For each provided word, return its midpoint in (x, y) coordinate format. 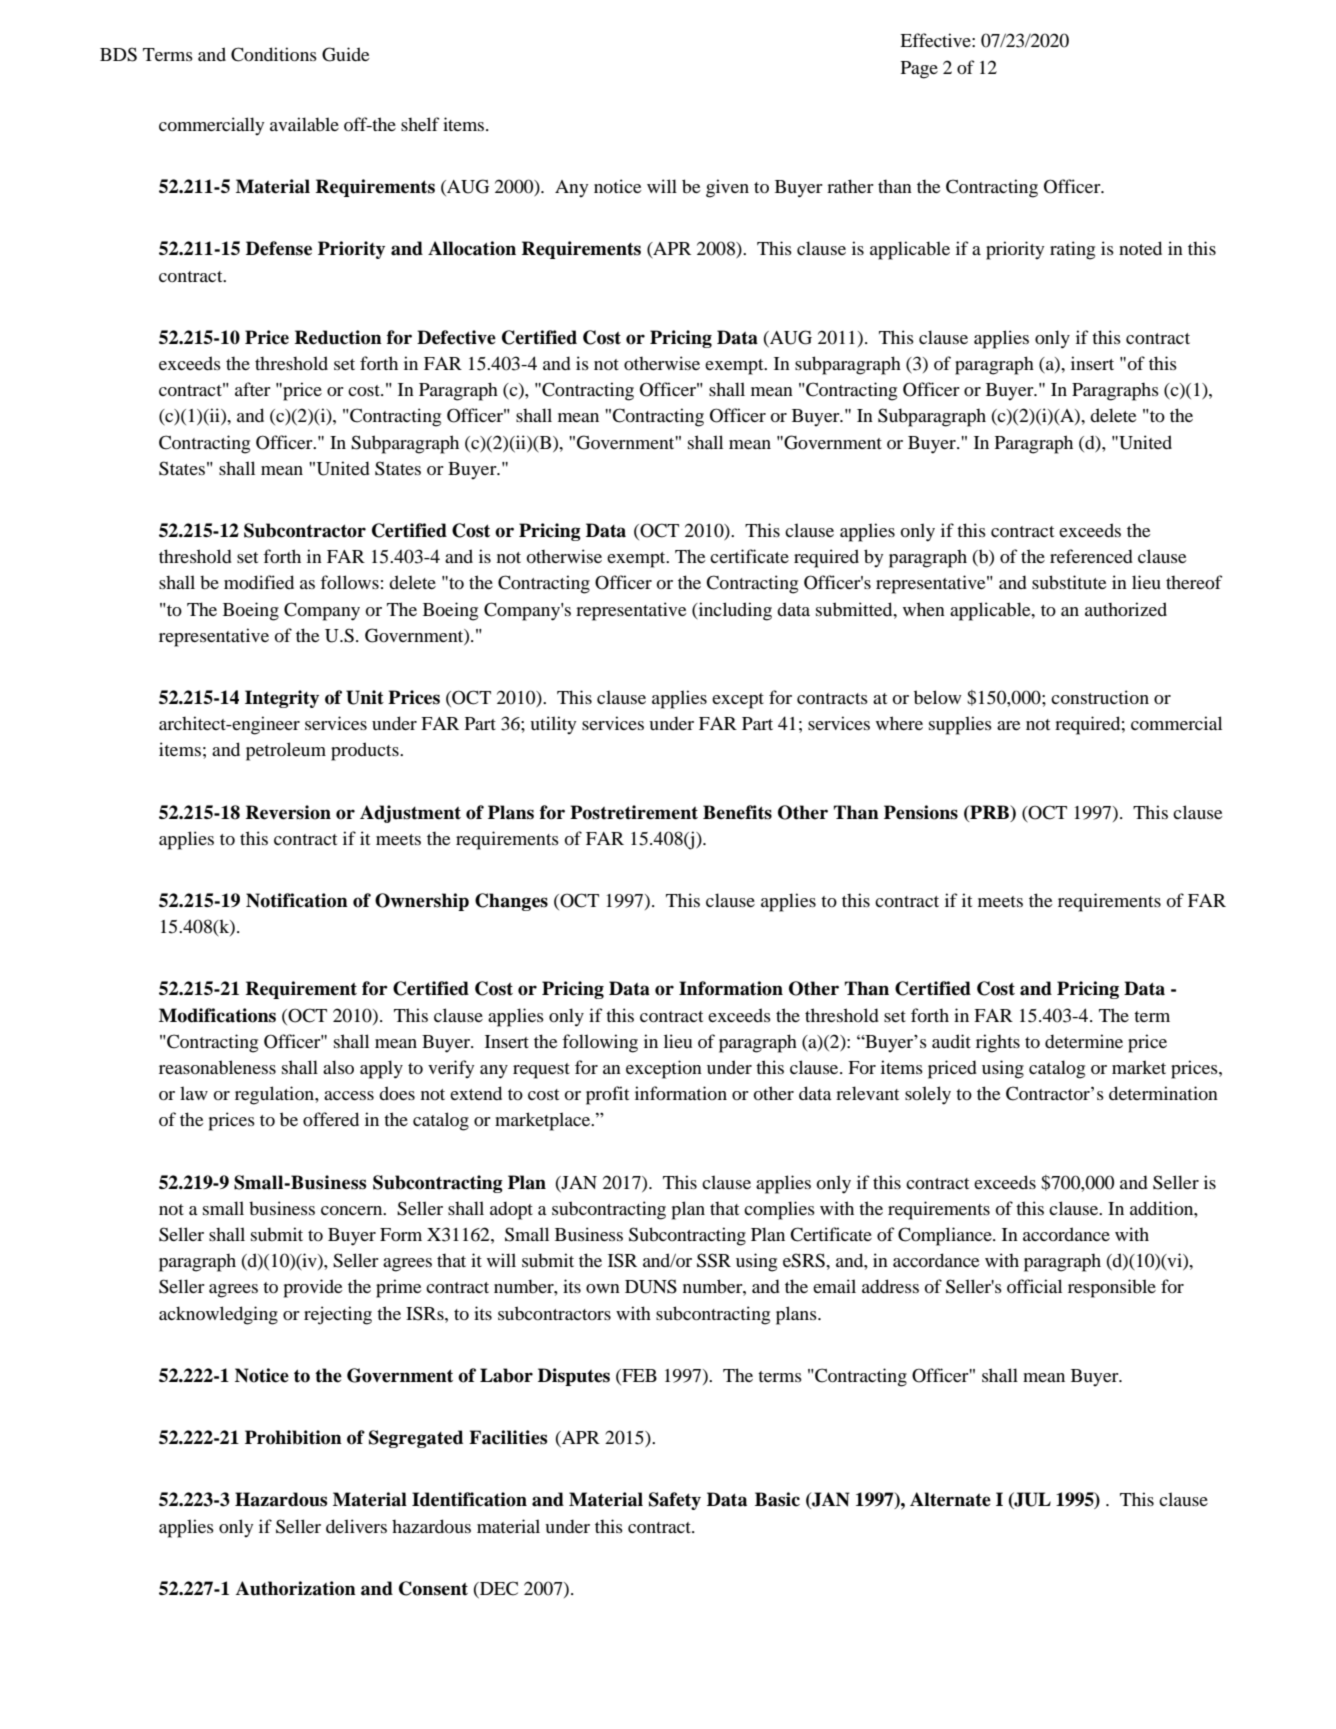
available (304, 124)
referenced (1091, 556)
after (253, 389)
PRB (989, 812)
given (727, 188)
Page (919, 70)
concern (353, 1210)
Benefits (737, 812)
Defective (456, 337)
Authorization (296, 1588)
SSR (714, 1260)
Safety (675, 1501)
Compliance (946, 1236)
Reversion (288, 812)
